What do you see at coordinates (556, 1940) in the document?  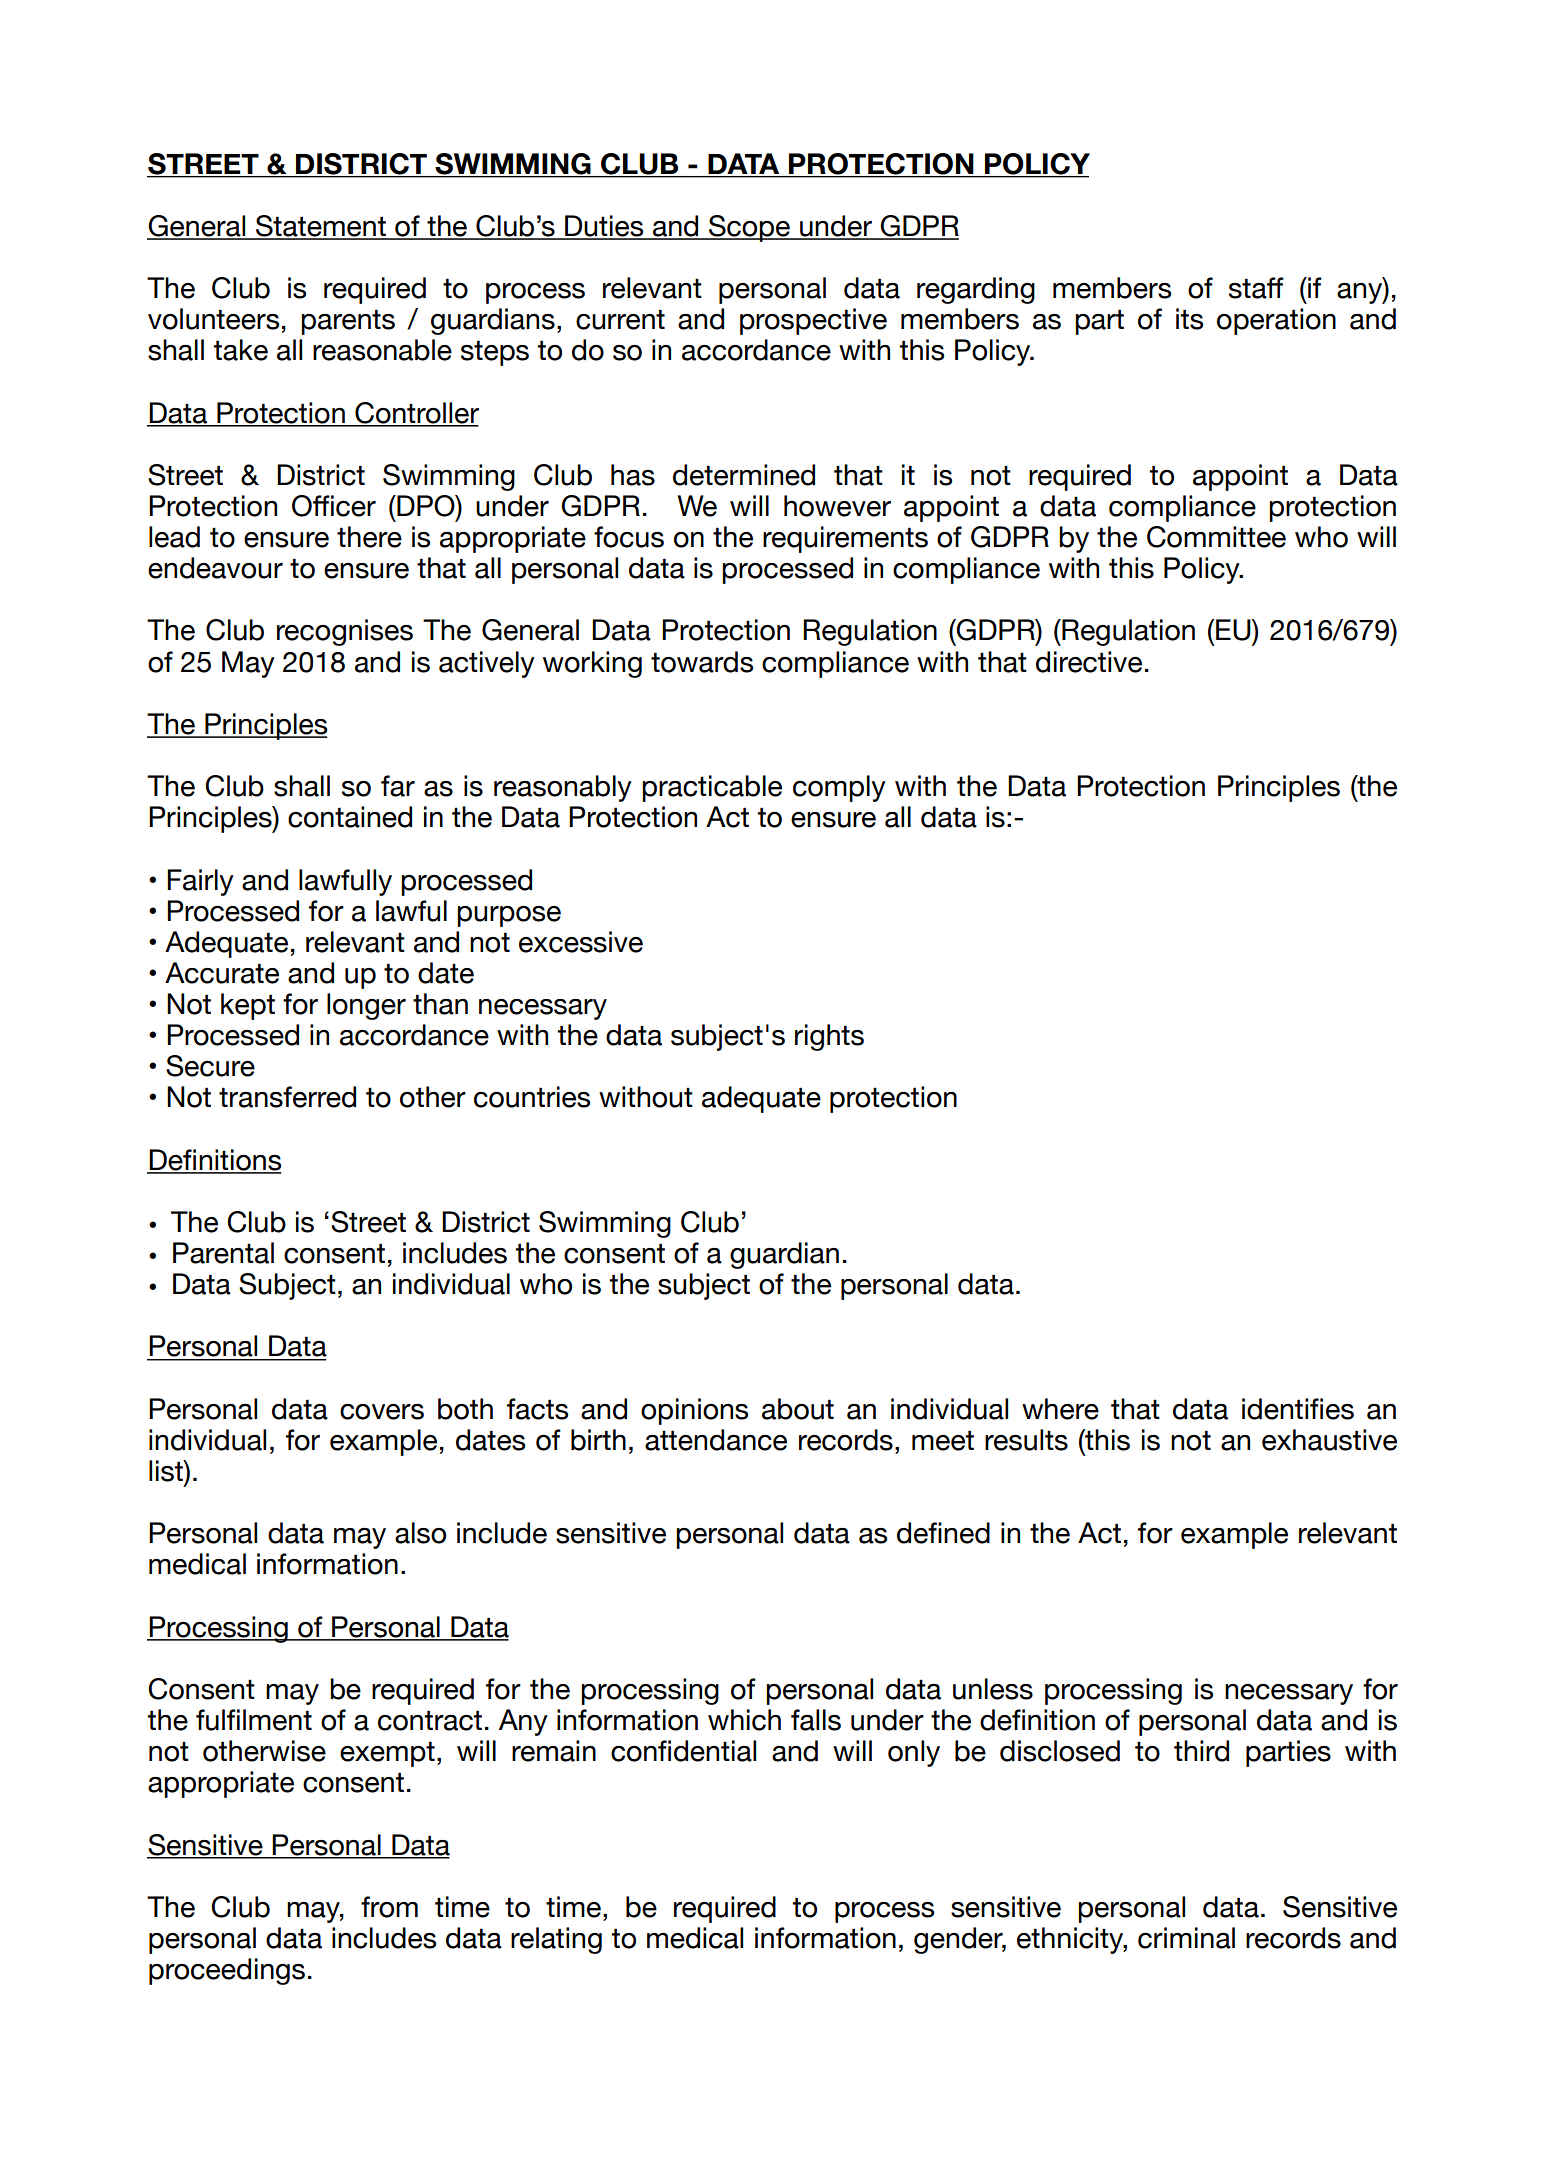 I see `relating` at bounding box center [556, 1940].
